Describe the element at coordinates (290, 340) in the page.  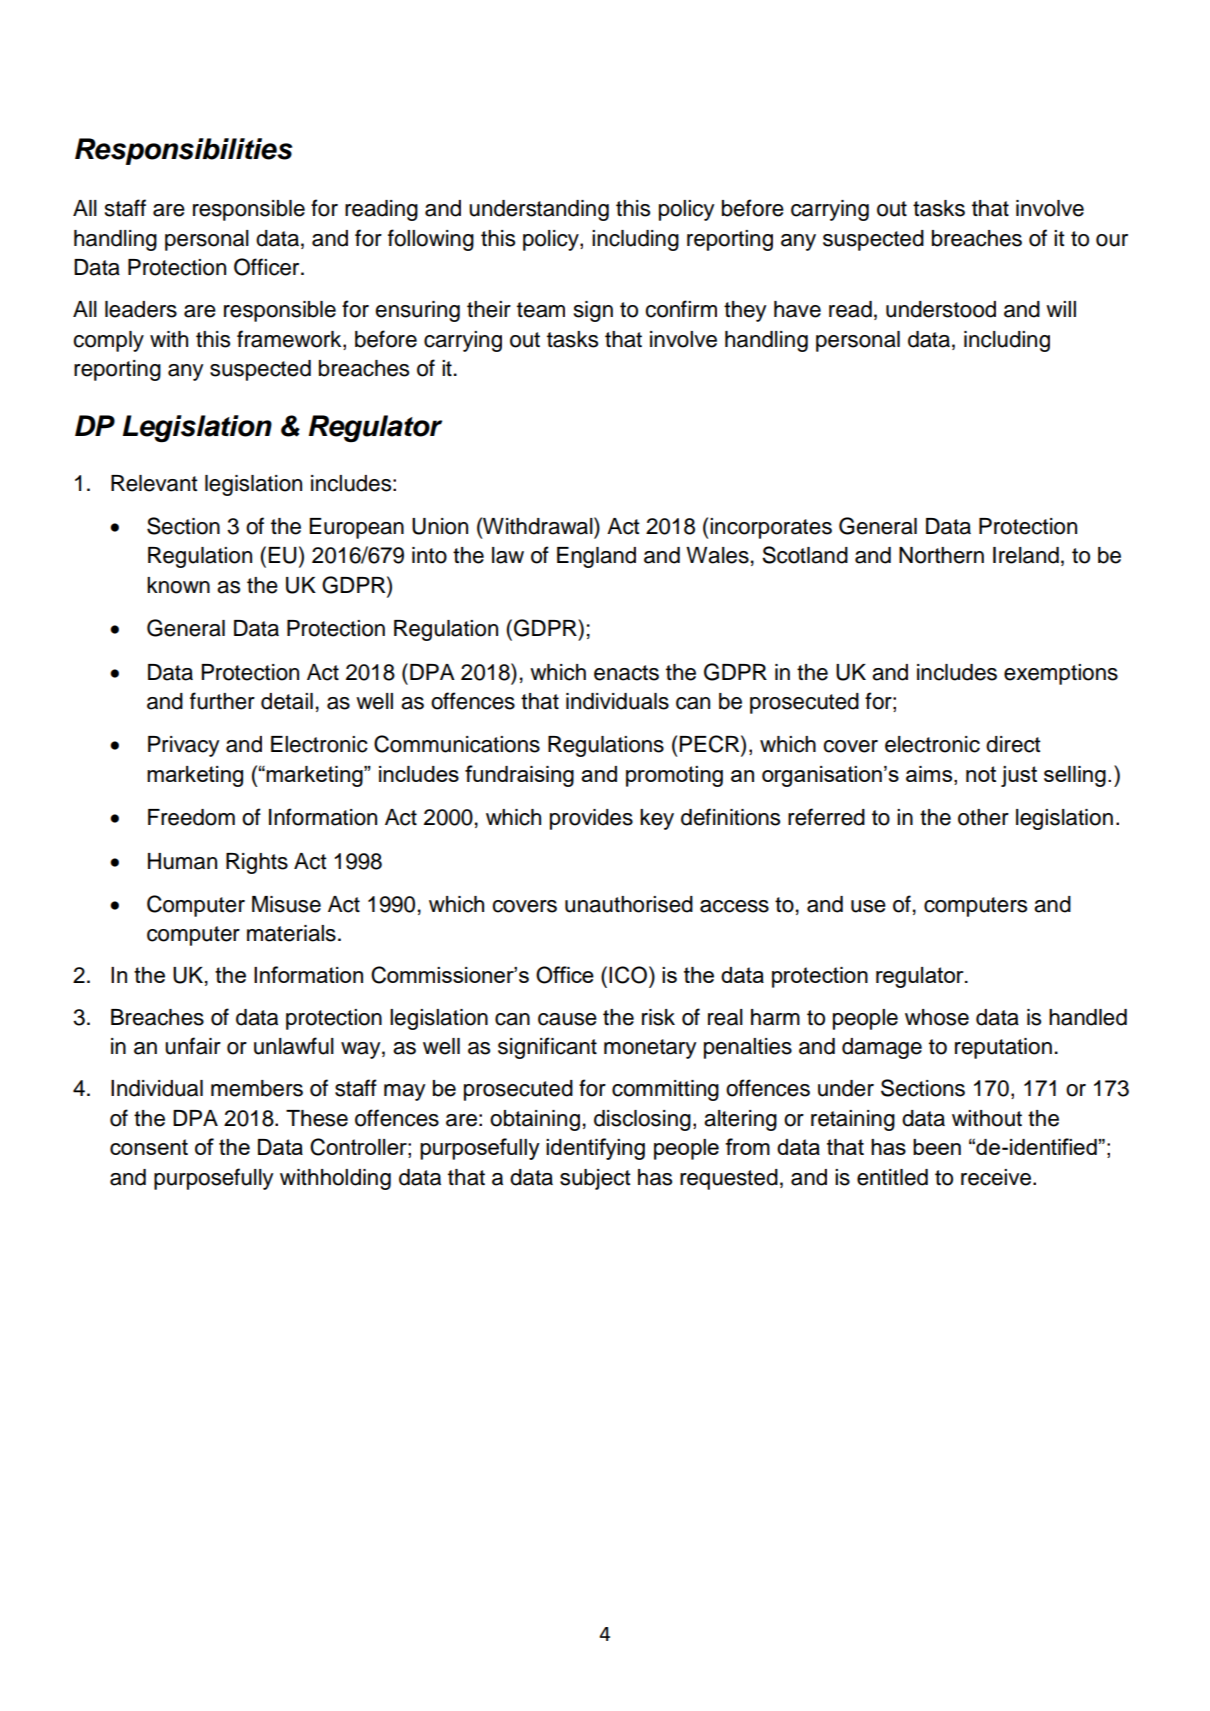
I see `framework` at that location.
